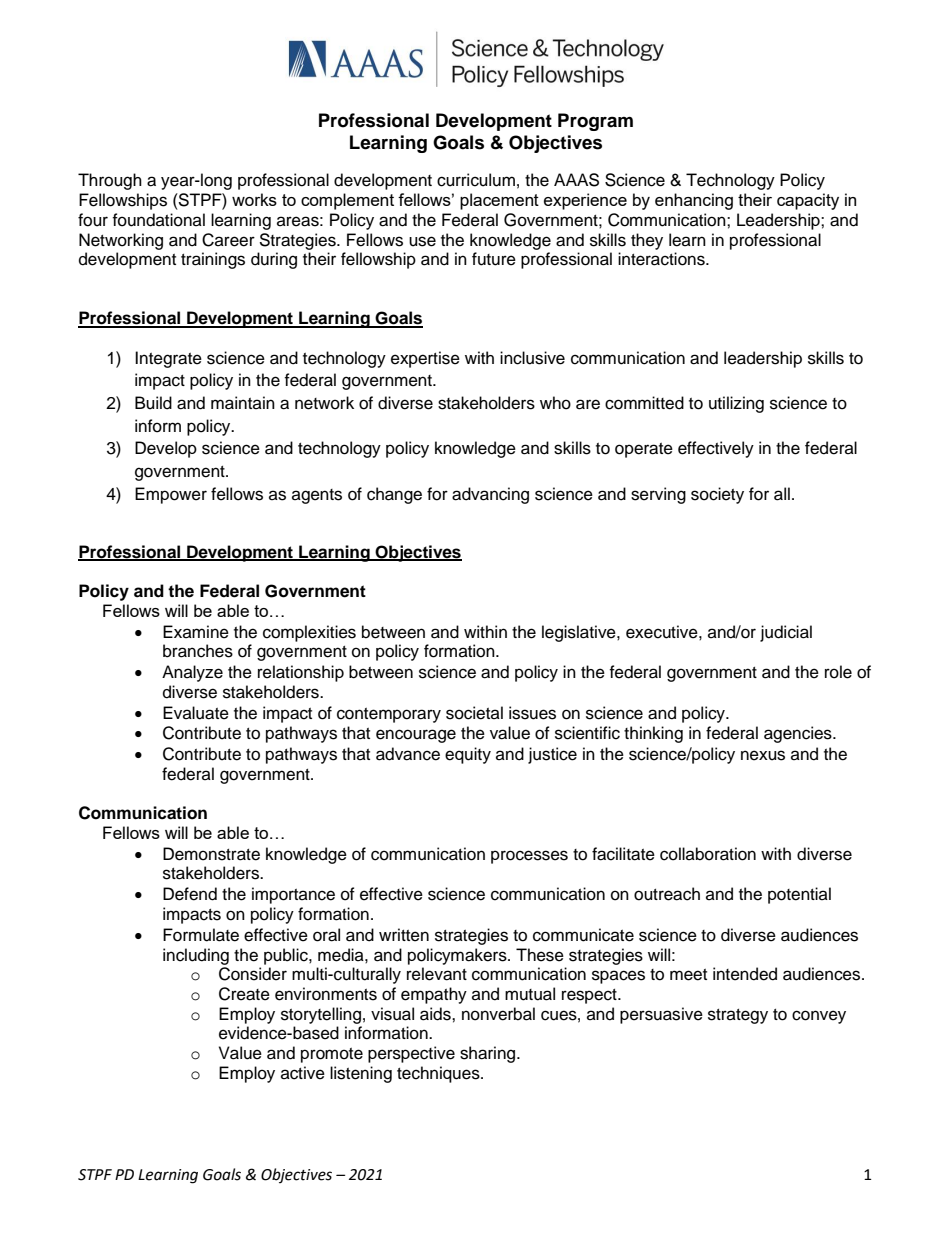 This document has height=1233, width=952. I want to click on legislative, so click(580, 633).
